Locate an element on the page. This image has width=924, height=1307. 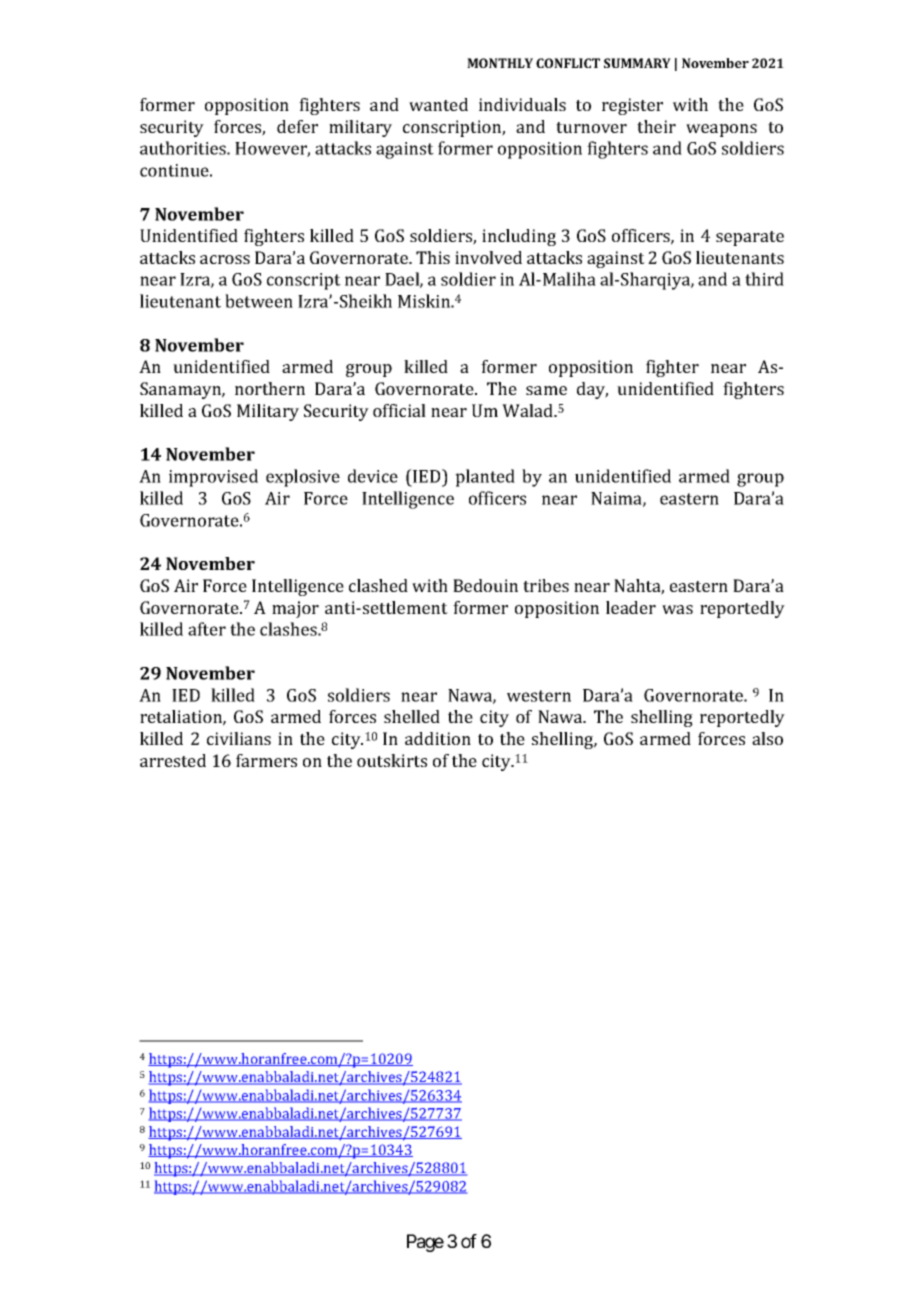
day is located at coordinates (592, 390).
